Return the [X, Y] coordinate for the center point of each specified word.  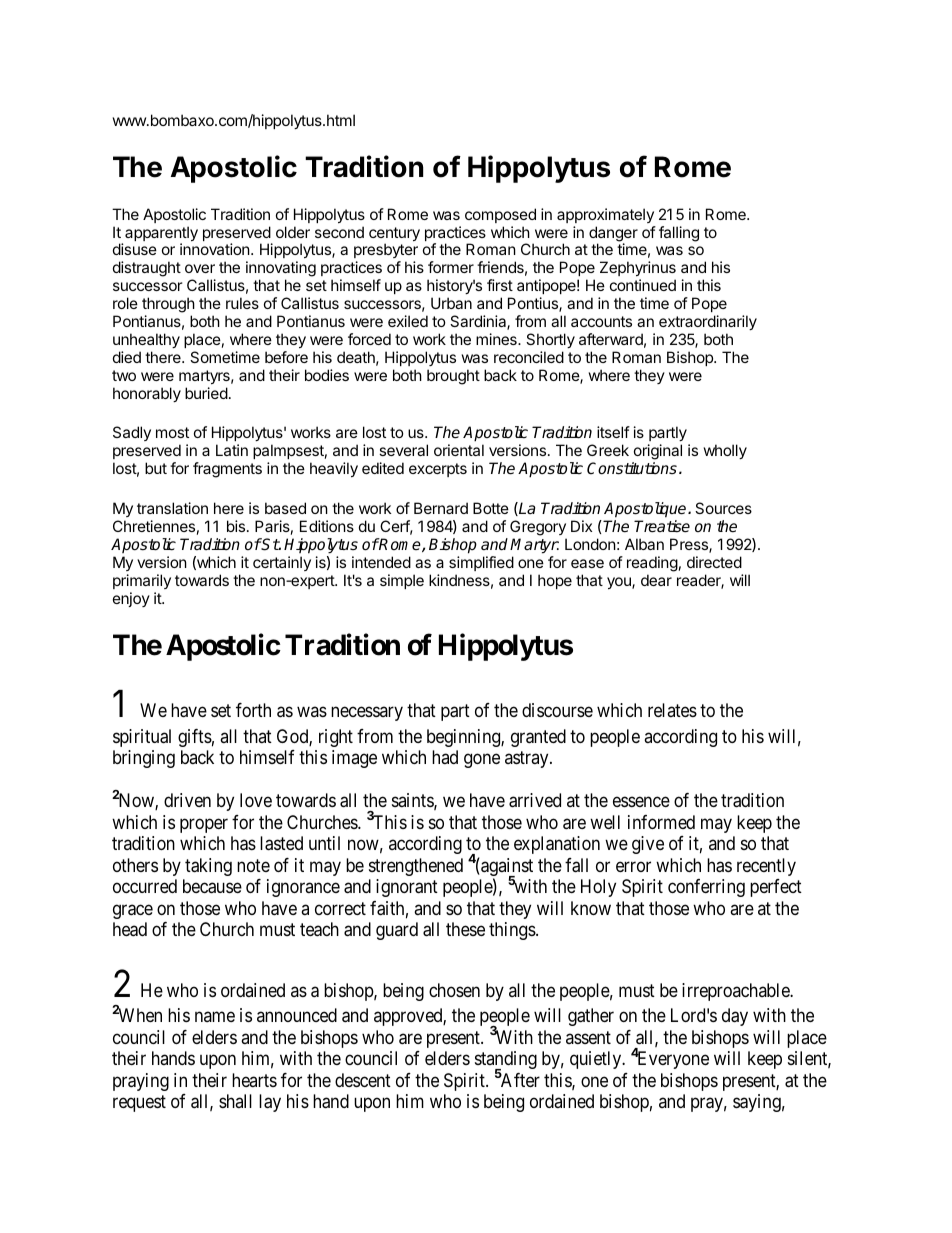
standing [506, 1061]
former [451, 267]
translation [172, 508]
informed [661, 822]
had [445, 757]
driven [187, 800]
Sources [723, 508]
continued [643, 285]
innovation [216, 249]
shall [235, 1101]
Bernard [441, 508]
